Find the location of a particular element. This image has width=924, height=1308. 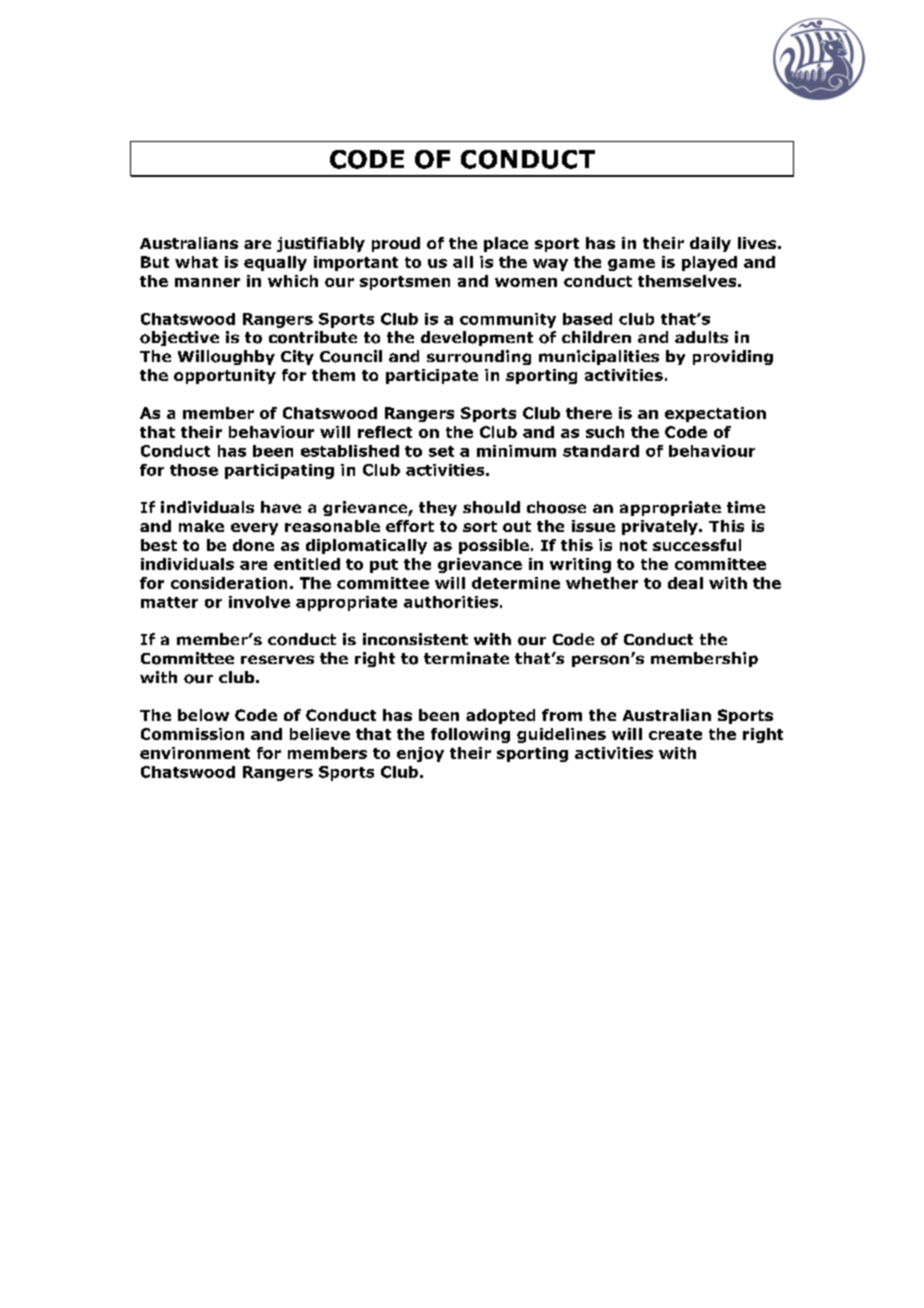

following is located at coordinates (470, 735).
